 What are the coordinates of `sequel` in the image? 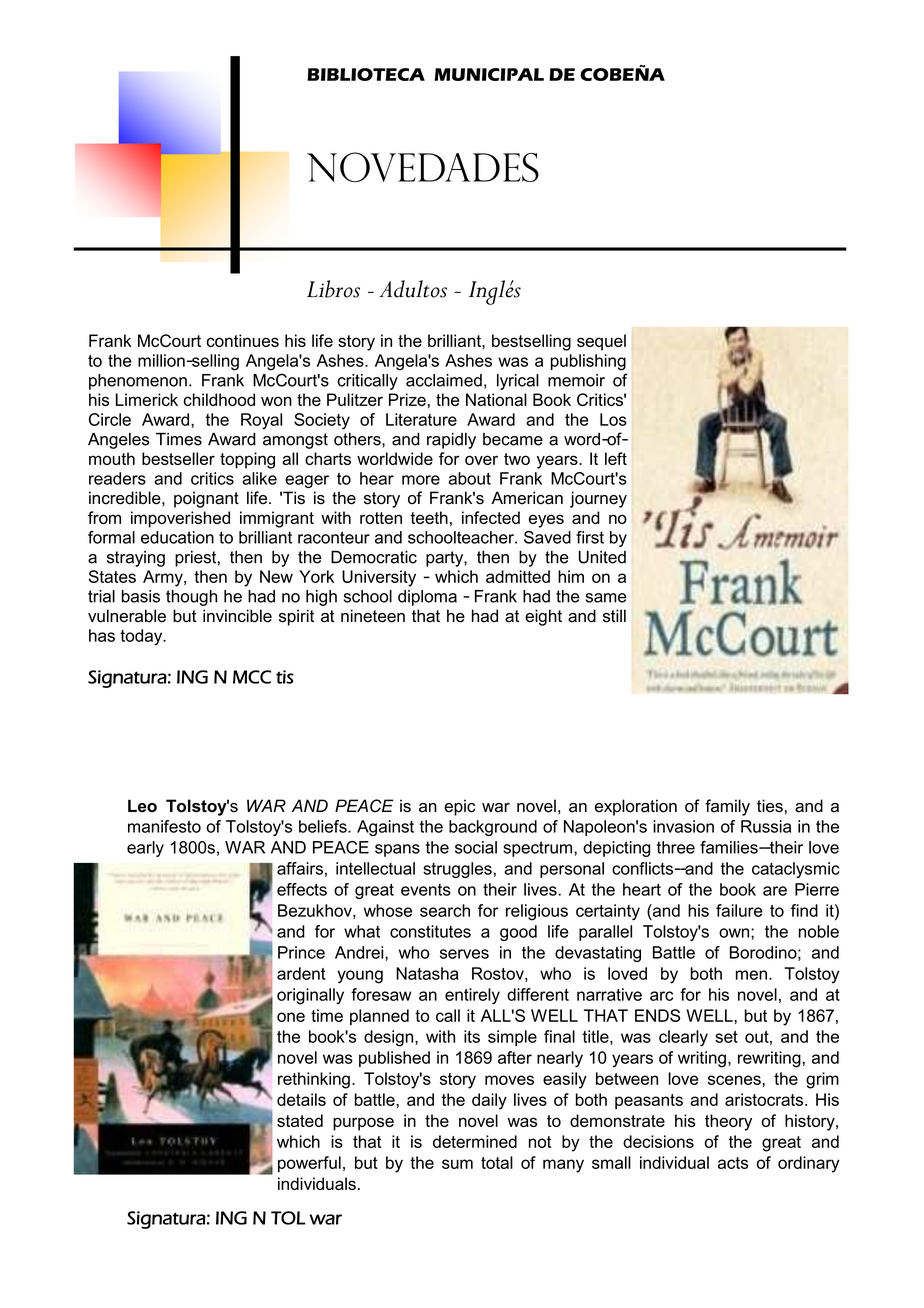 It's located at (601, 342).
